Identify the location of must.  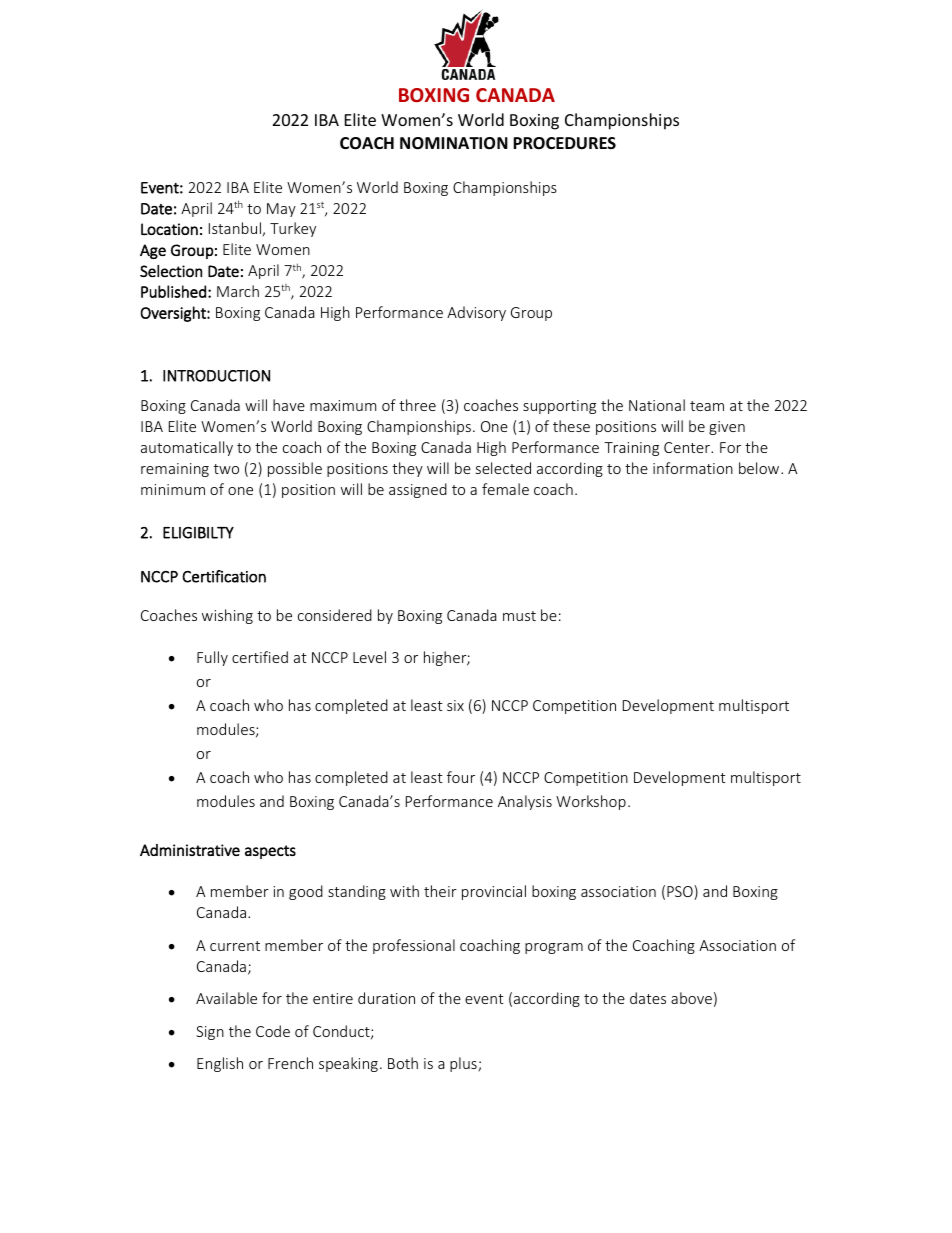
(519, 616).
